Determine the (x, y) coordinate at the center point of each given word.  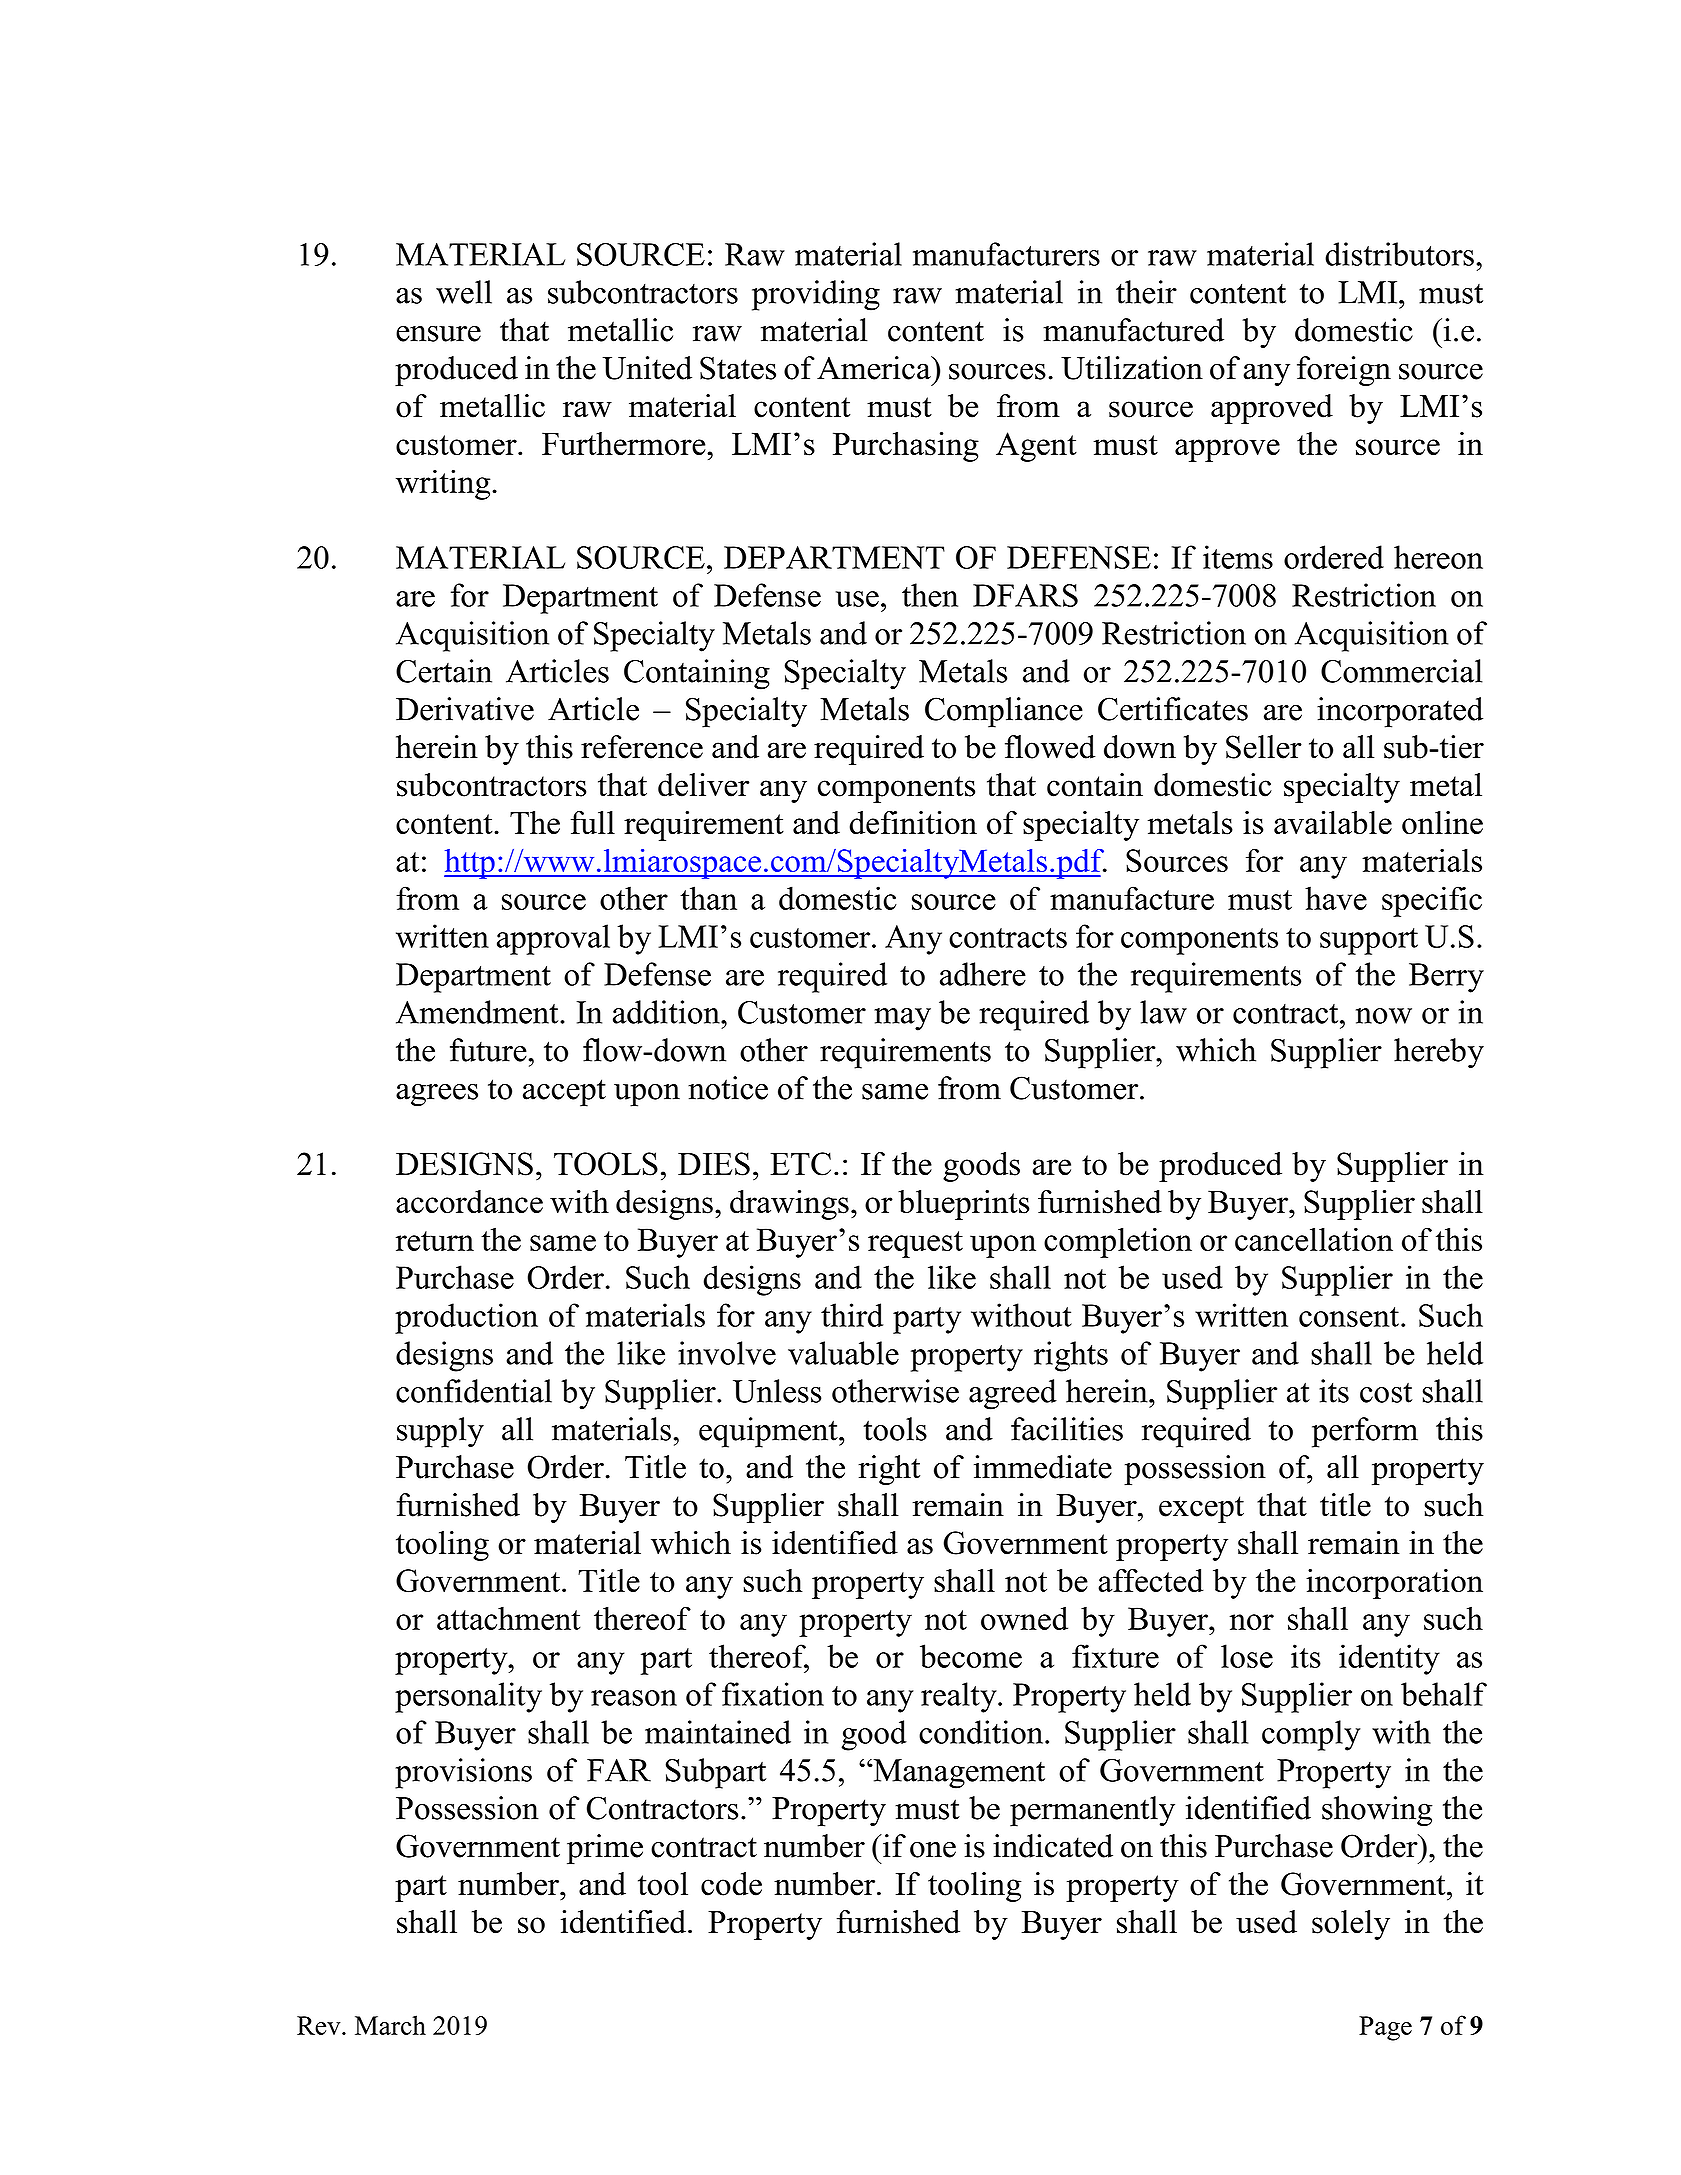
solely (1351, 1925)
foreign (1344, 371)
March (390, 2025)
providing (816, 295)
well (464, 292)
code (731, 1884)
